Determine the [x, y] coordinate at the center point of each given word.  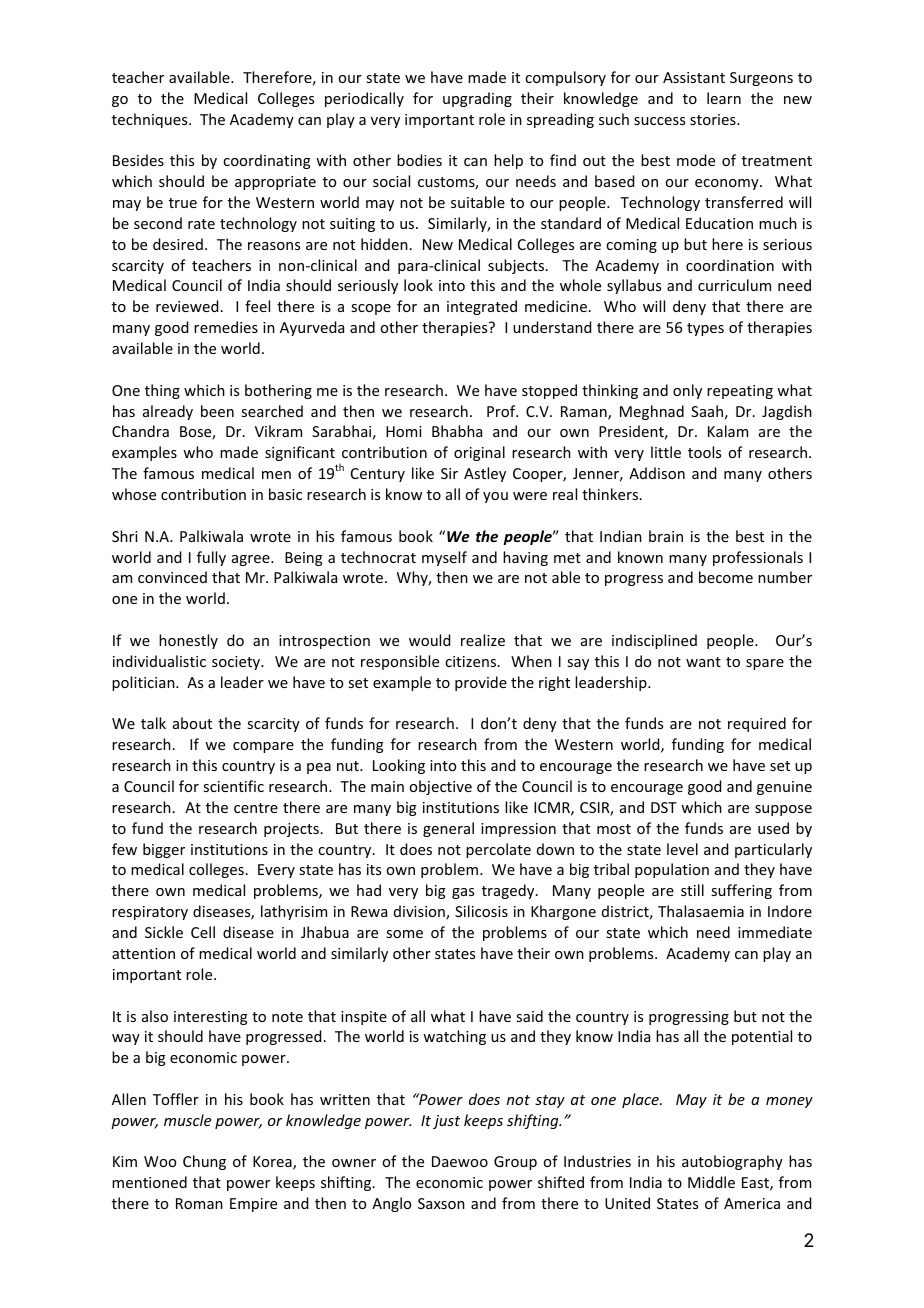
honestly [188, 641]
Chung [204, 1162]
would [429, 640]
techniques [151, 120]
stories [714, 119]
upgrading [477, 99]
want [703, 662]
